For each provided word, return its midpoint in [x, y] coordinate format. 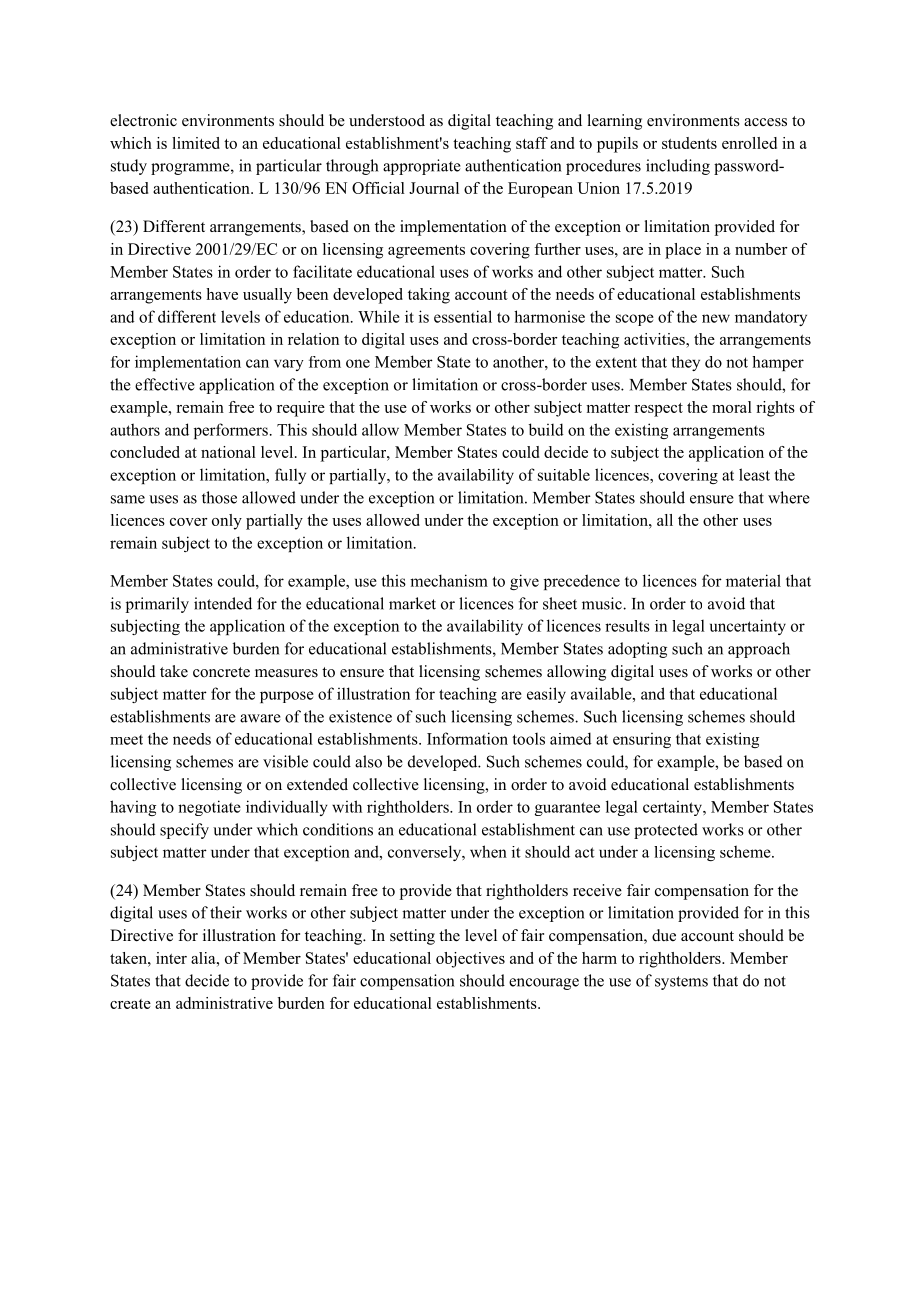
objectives [470, 960]
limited [196, 143]
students [689, 143]
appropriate [422, 167]
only [227, 522]
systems [681, 983]
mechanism [449, 580]
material [753, 580]
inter [171, 958]
